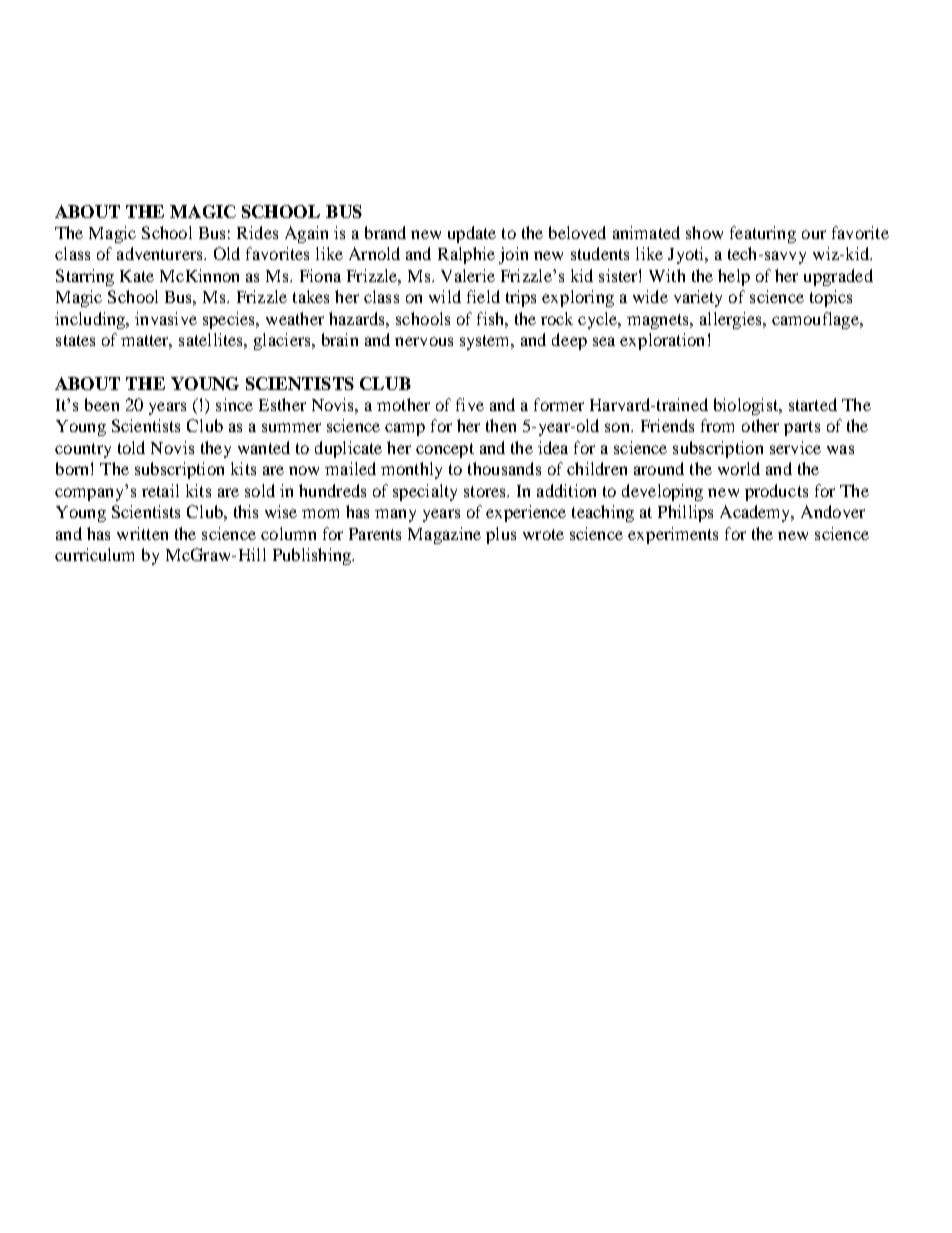 This screenshot has width=952, height=1233. I want to click on told, so click(131, 447).
